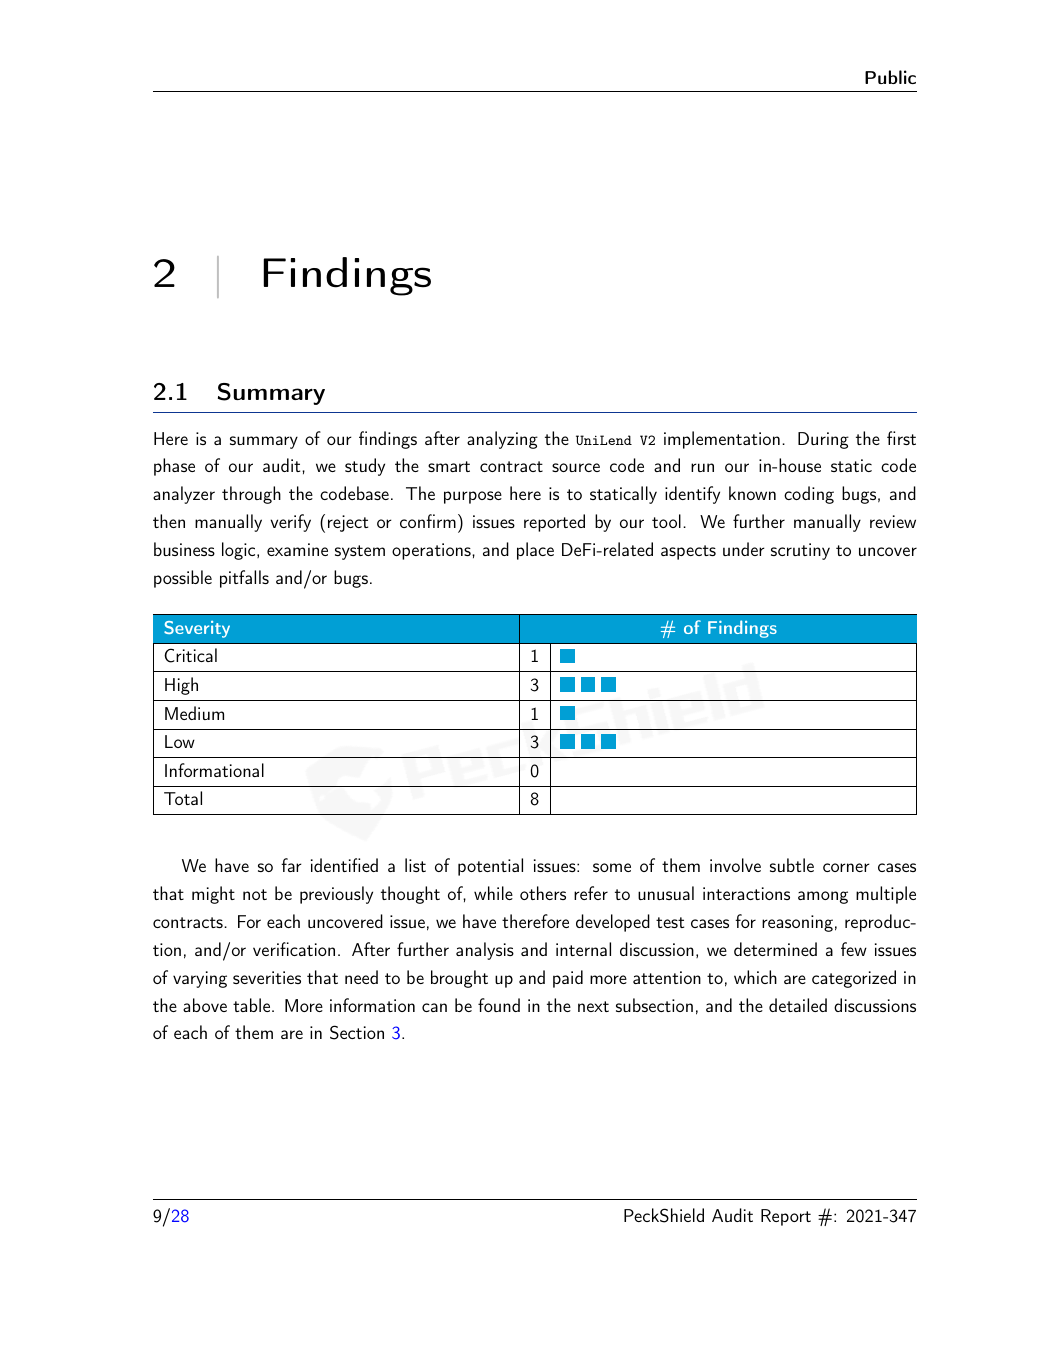  What do you see at coordinates (267, 977) in the page?
I see `severities` at bounding box center [267, 977].
